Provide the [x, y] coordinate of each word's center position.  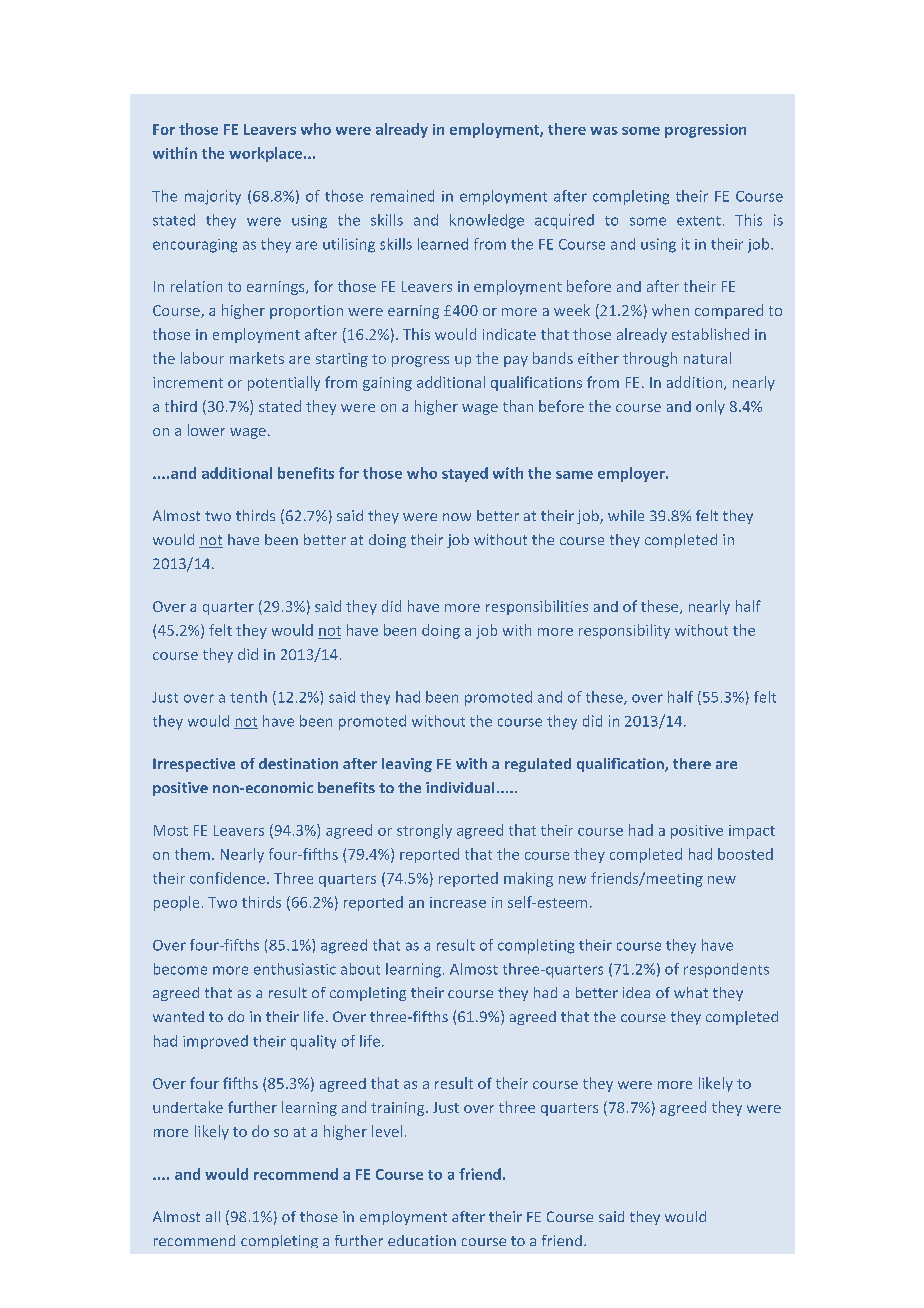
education [422, 1240]
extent [699, 221]
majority [213, 197]
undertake [188, 1107]
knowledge [487, 221]
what [691, 992]
